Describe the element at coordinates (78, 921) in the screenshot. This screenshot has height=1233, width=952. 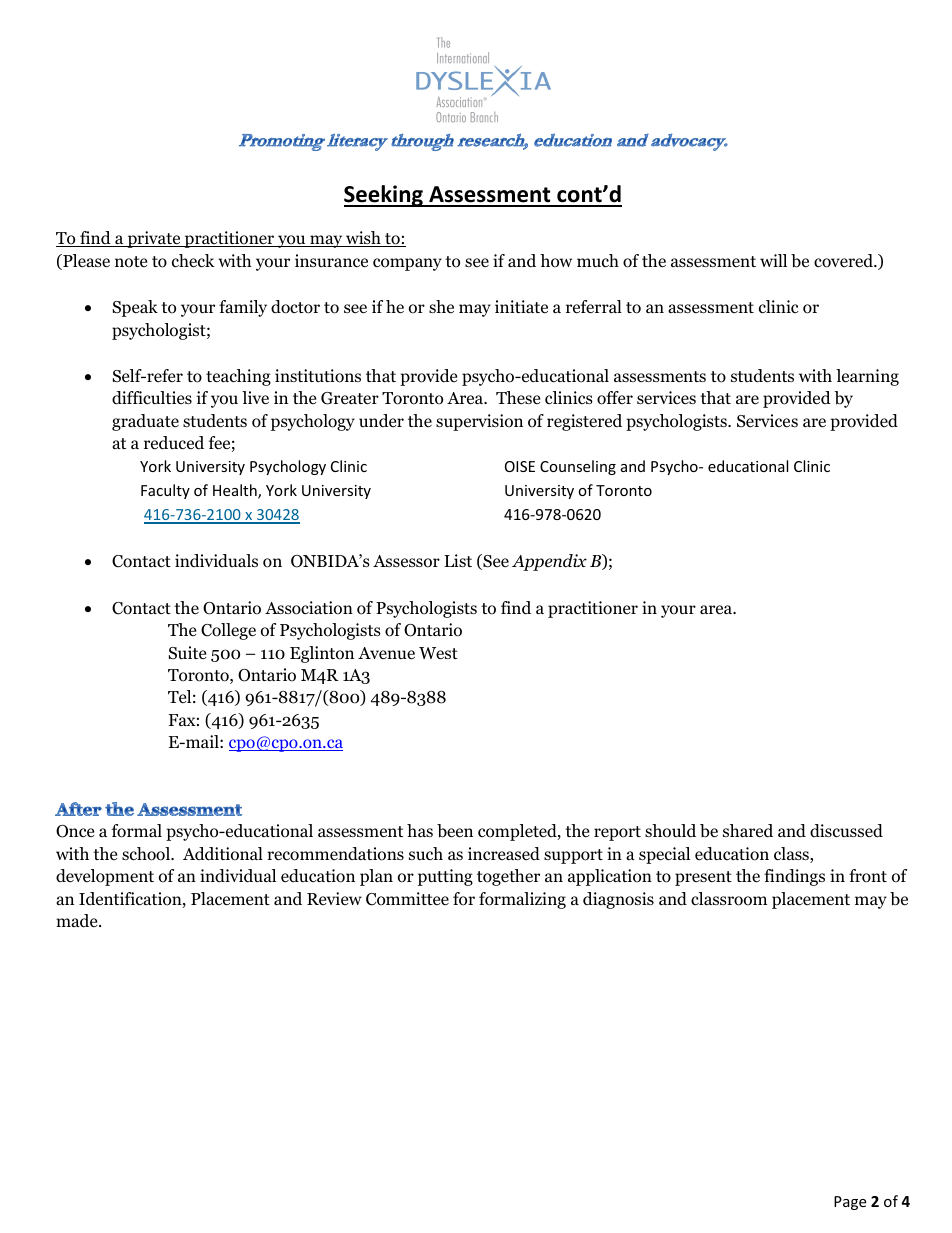
I see `made` at that location.
